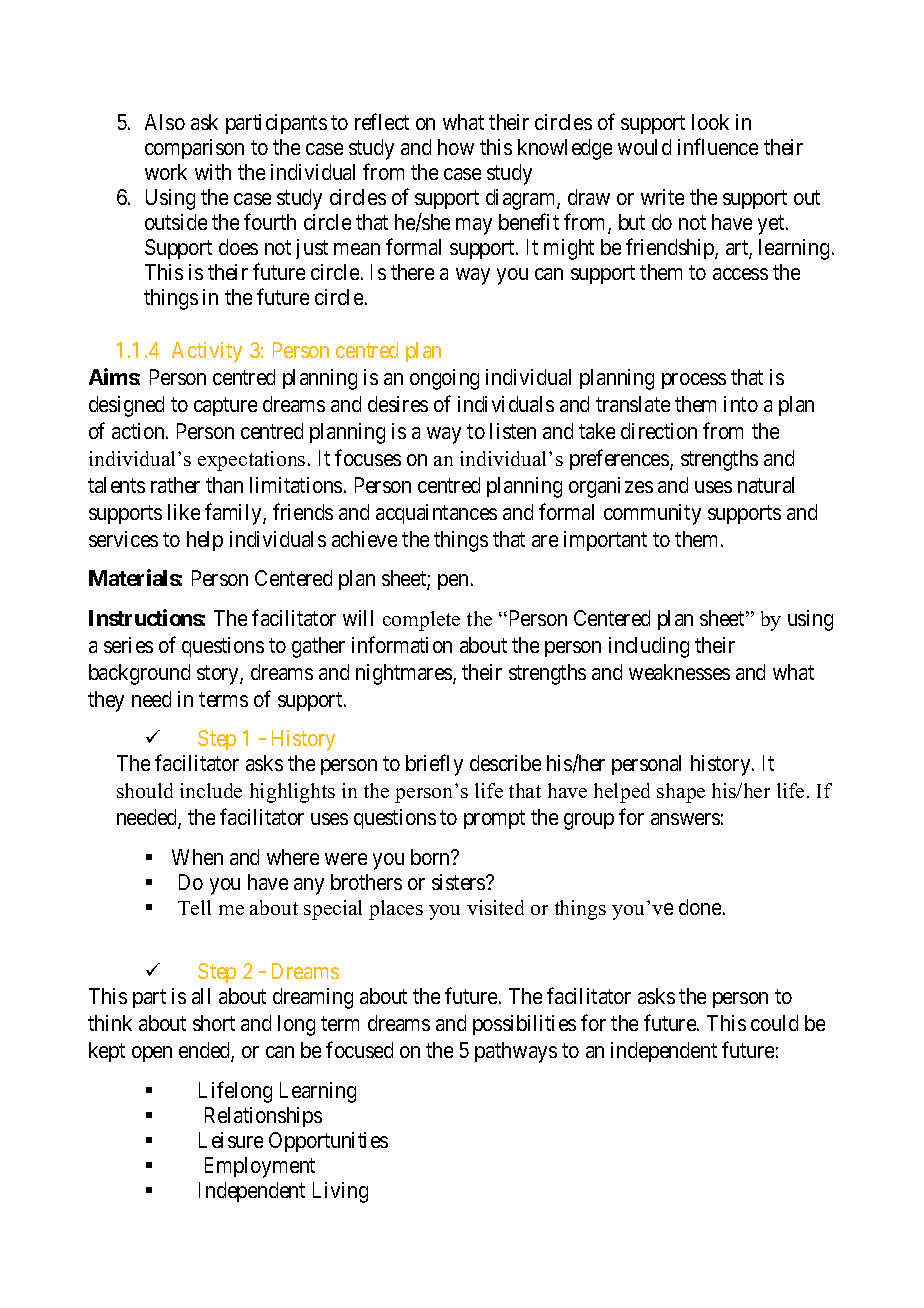 This image has height=1308, width=924. Describe the element at coordinates (139, 674) in the image. I see `background` at that location.
